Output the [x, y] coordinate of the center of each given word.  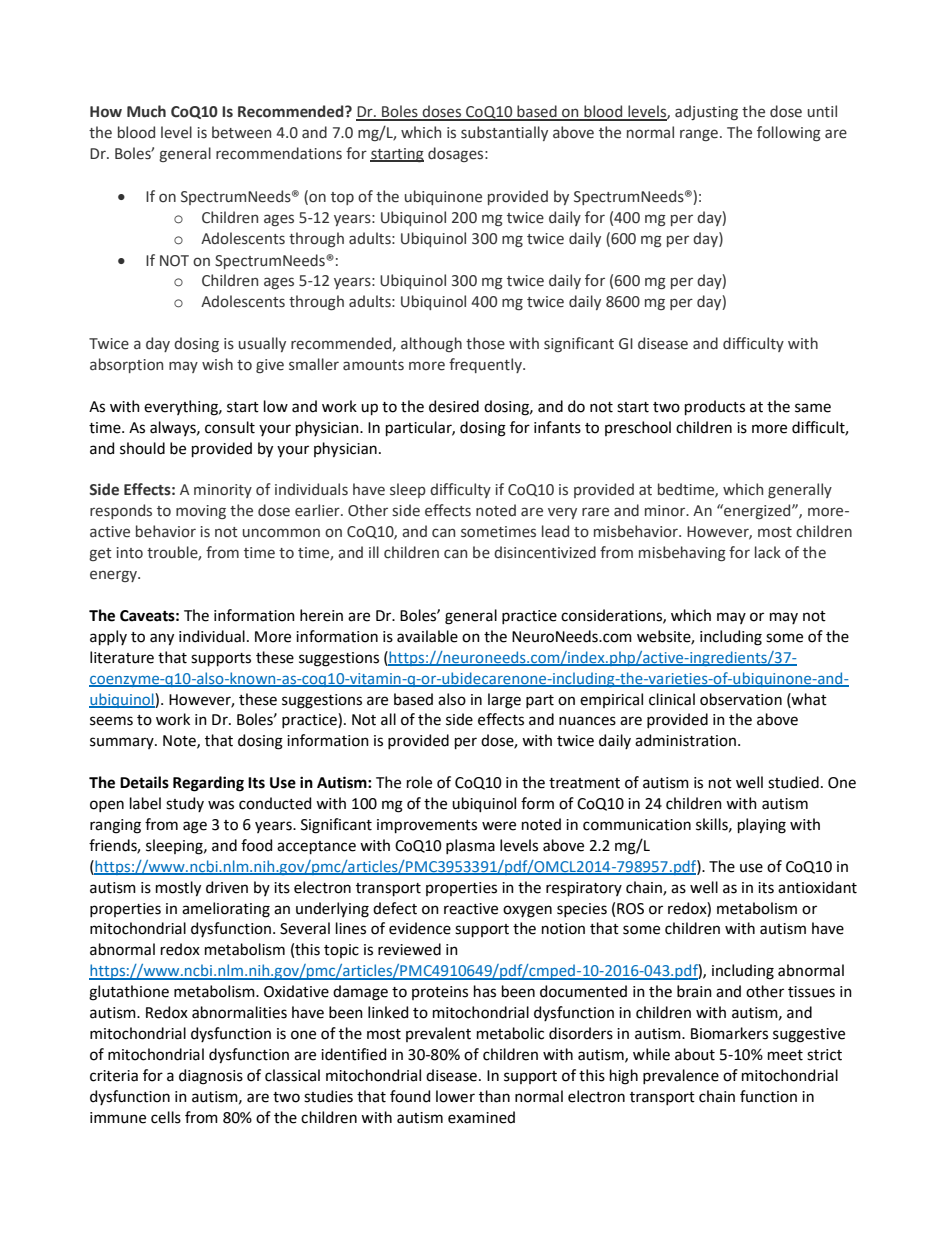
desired [454, 406]
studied [793, 782]
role [419, 782]
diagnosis [211, 1077]
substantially [504, 133]
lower [455, 1096]
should [142, 448]
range [699, 135]
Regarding [208, 784]
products [715, 407]
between [241, 132]
